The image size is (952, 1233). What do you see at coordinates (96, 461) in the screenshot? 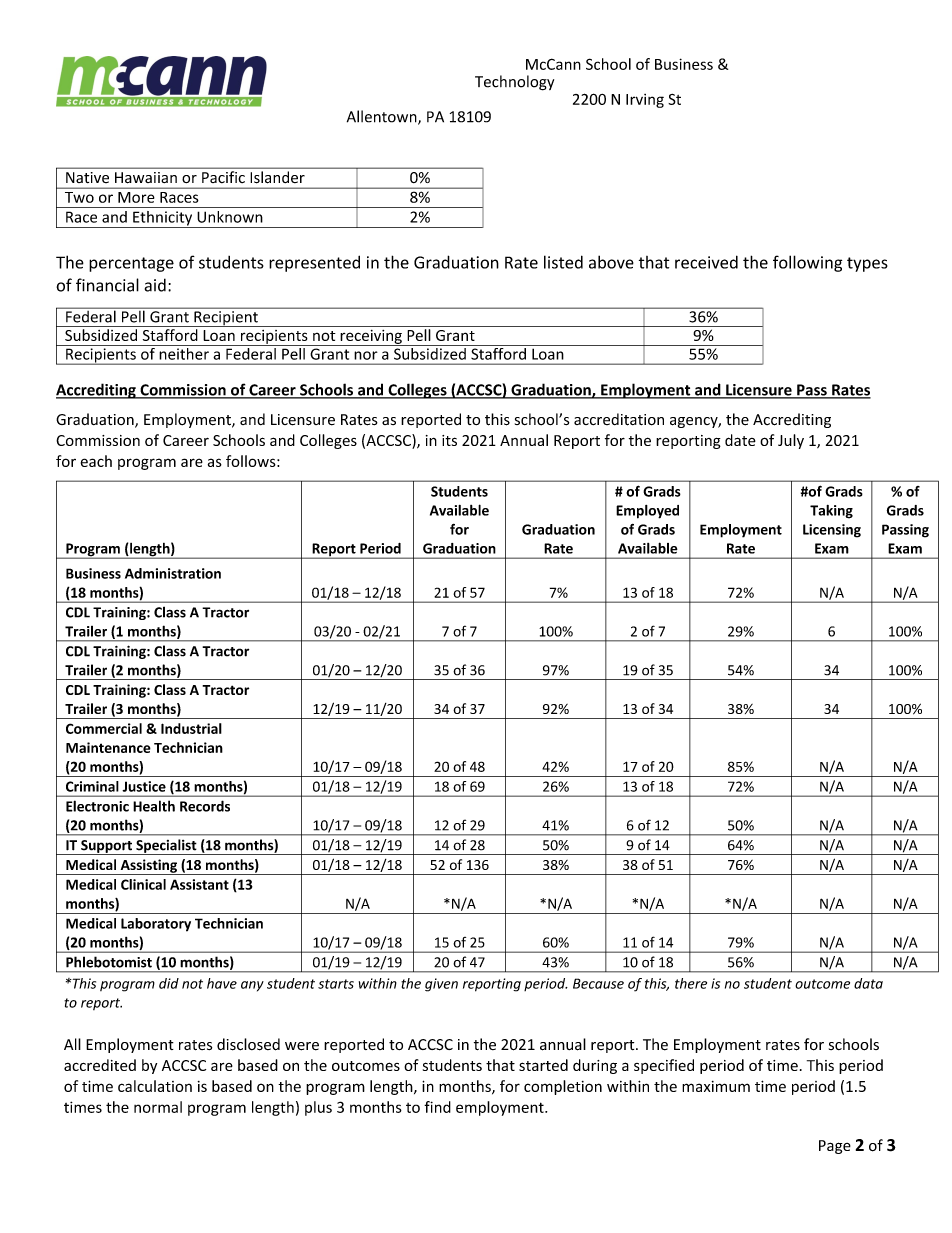
I see `each` at bounding box center [96, 461].
